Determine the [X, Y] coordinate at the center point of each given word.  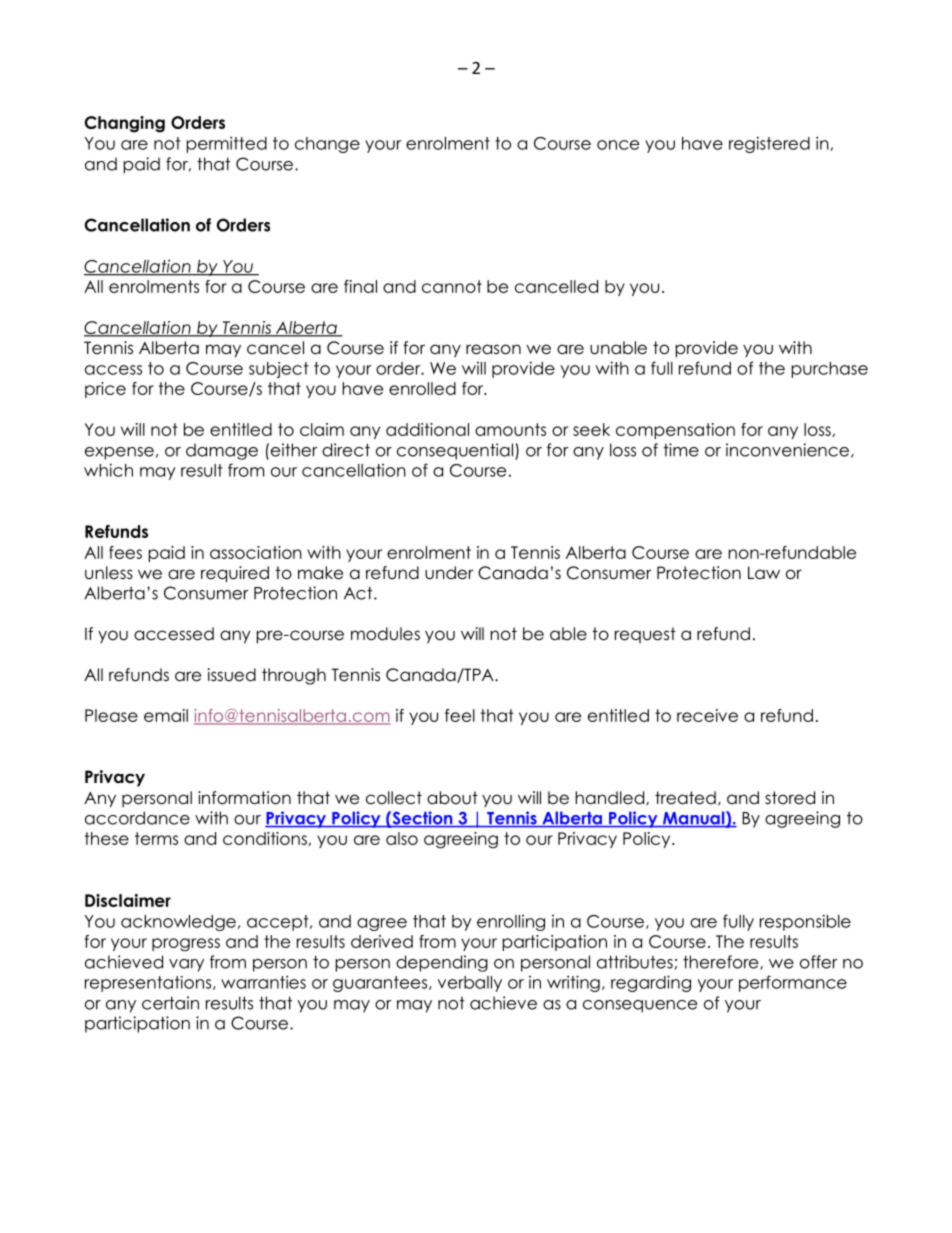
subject [279, 370]
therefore [722, 962]
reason [493, 349]
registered [769, 144]
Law [764, 573]
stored [790, 798]
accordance [137, 818]
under [449, 573]
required [235, 574]
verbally [470, 984]
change [327, 145]
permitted [227, 144]
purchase [830, 370]
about [452, 798]
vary [186, 965]
